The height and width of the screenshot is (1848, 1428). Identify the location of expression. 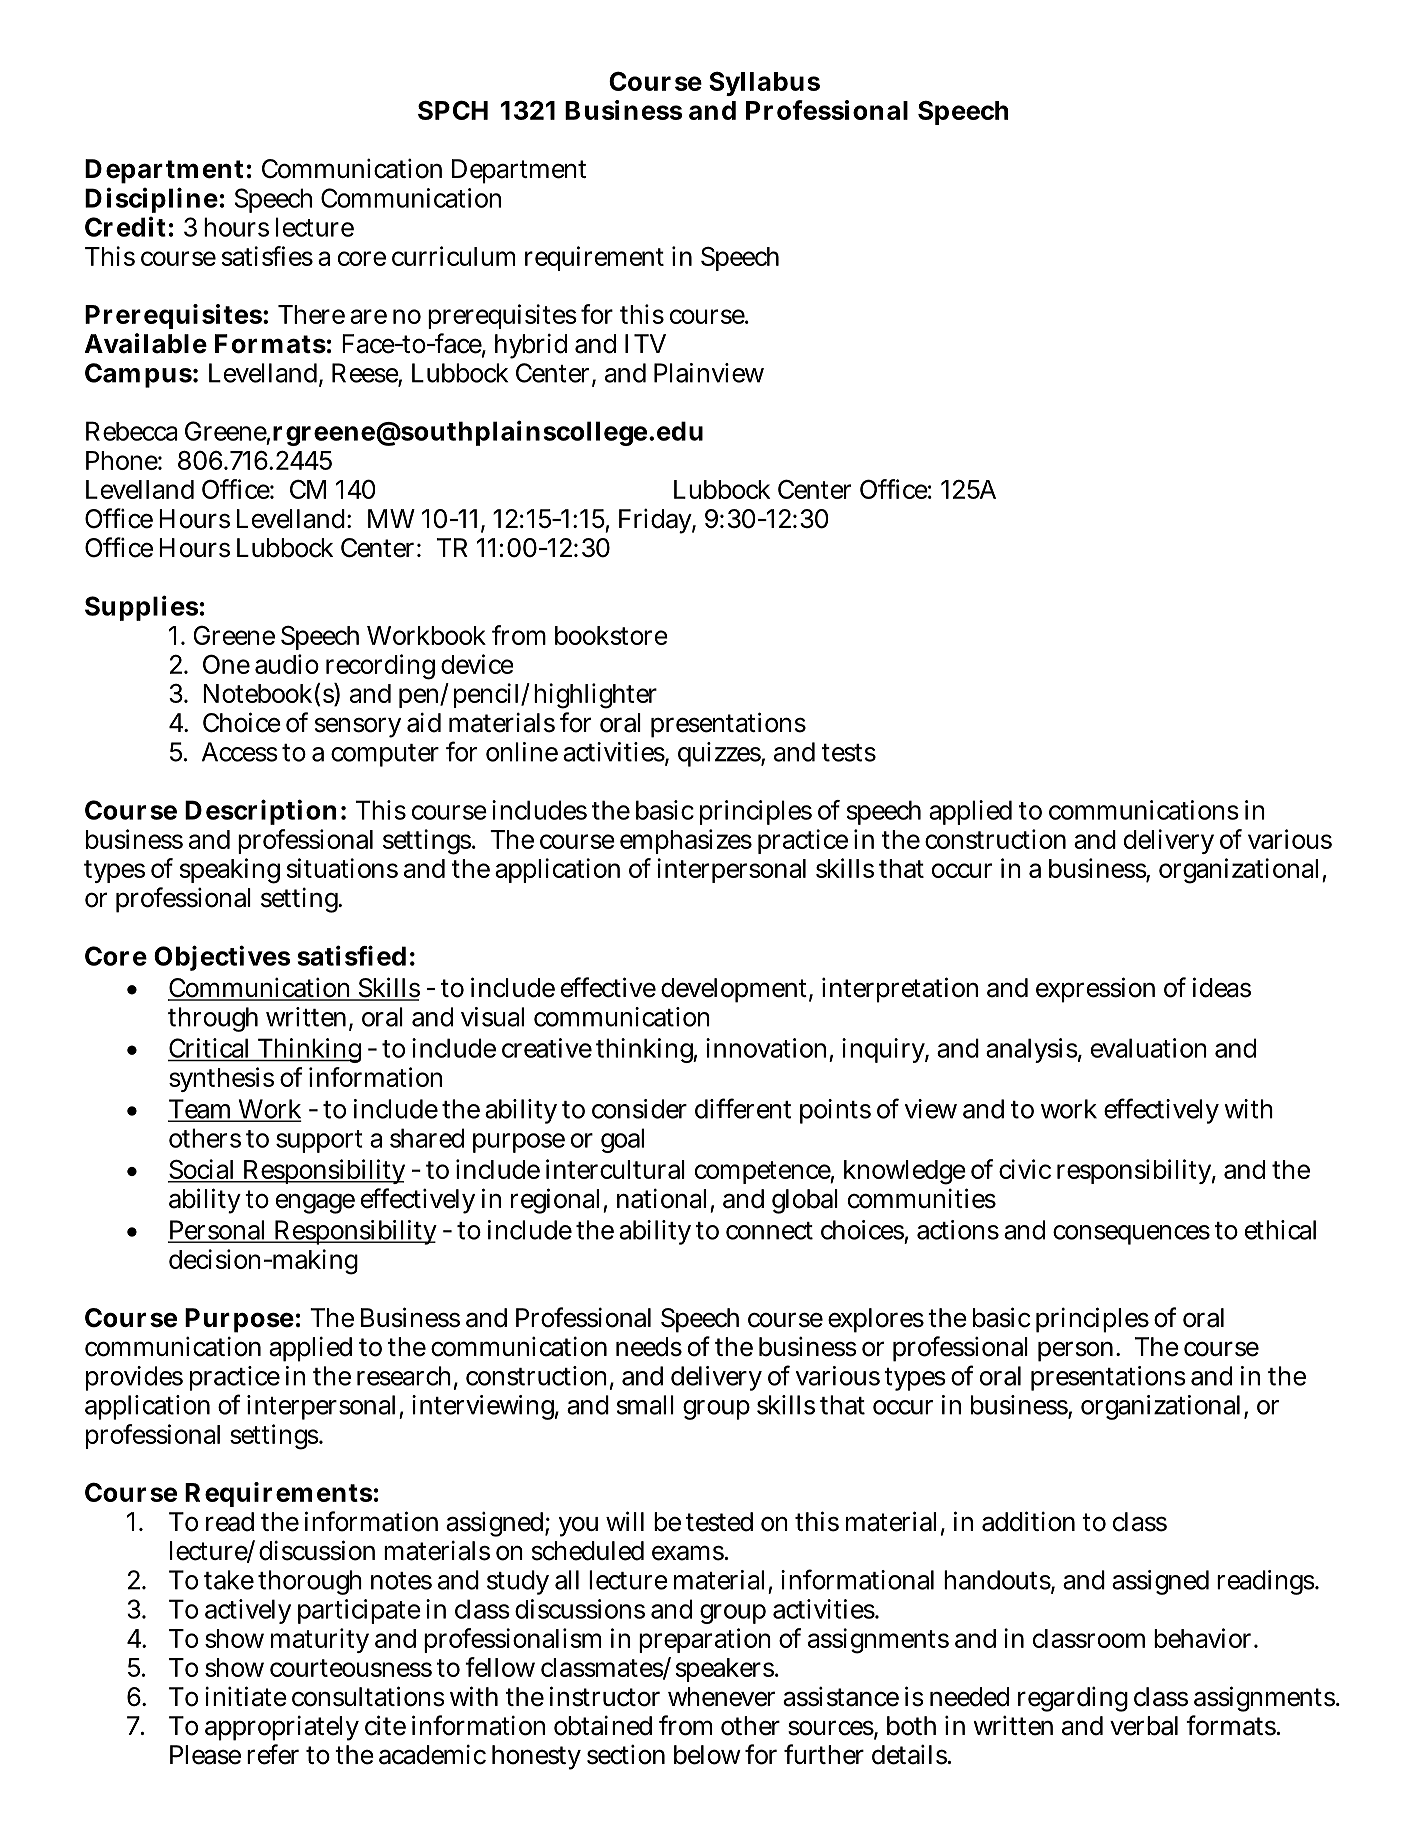
(1095, 990).
